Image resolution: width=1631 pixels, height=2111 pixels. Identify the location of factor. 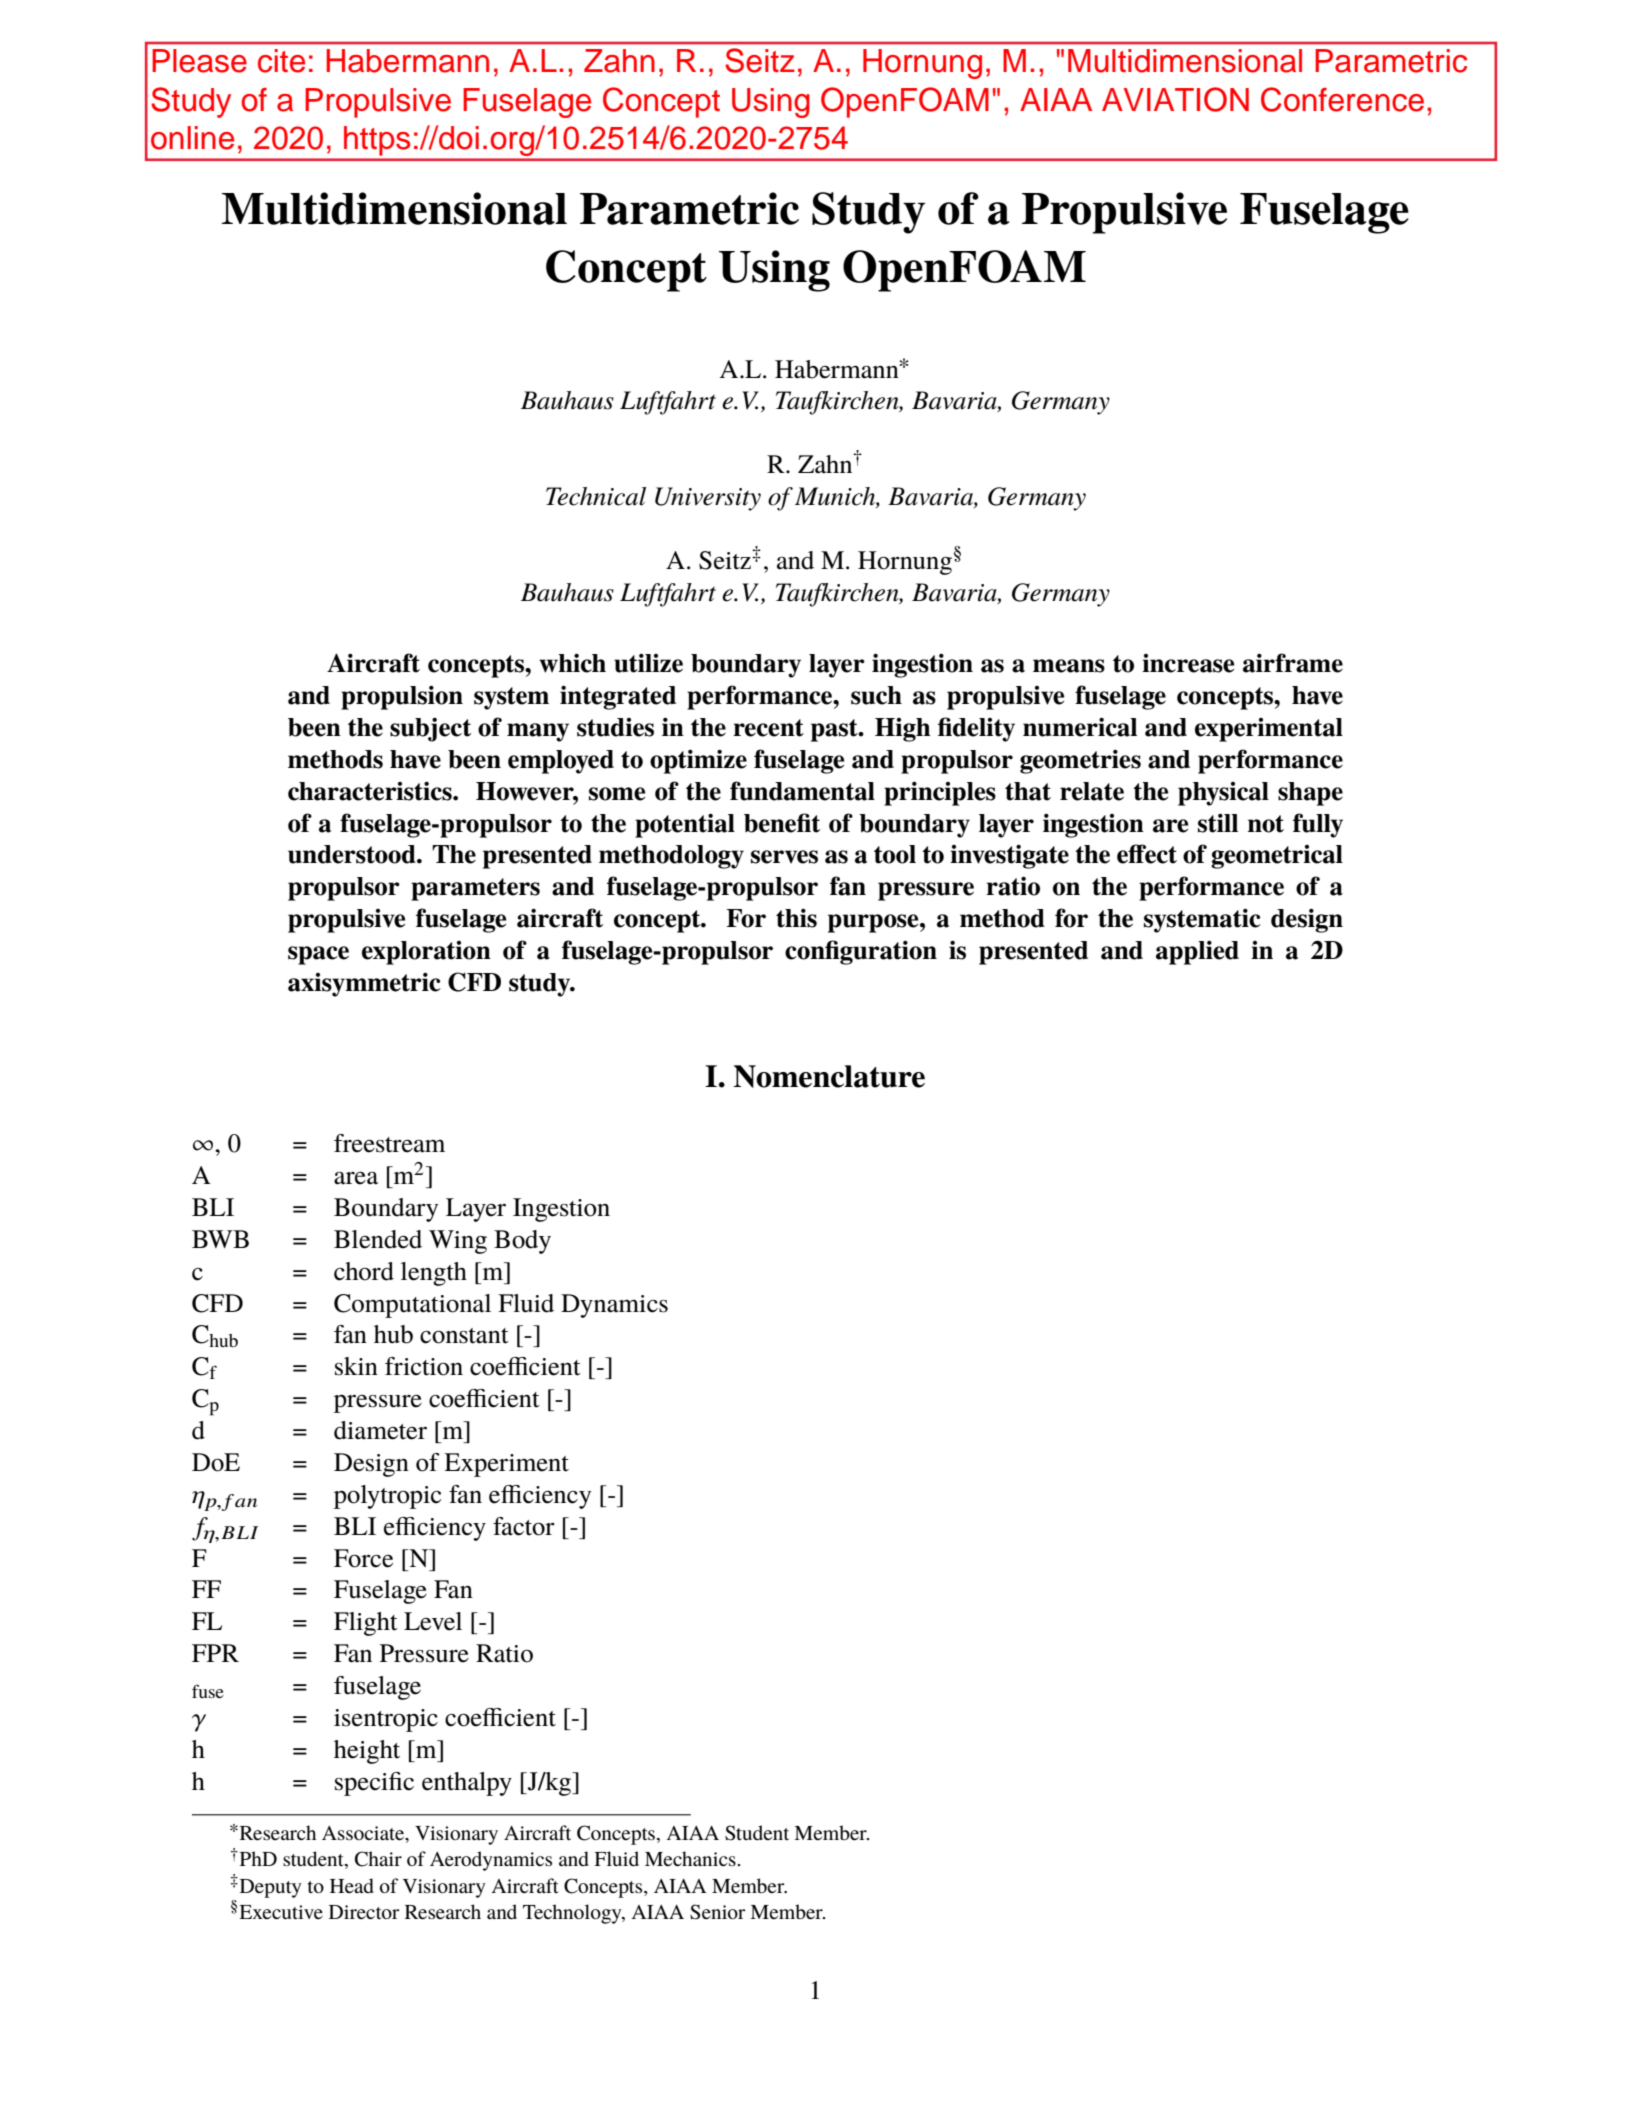
(524, 1526).
